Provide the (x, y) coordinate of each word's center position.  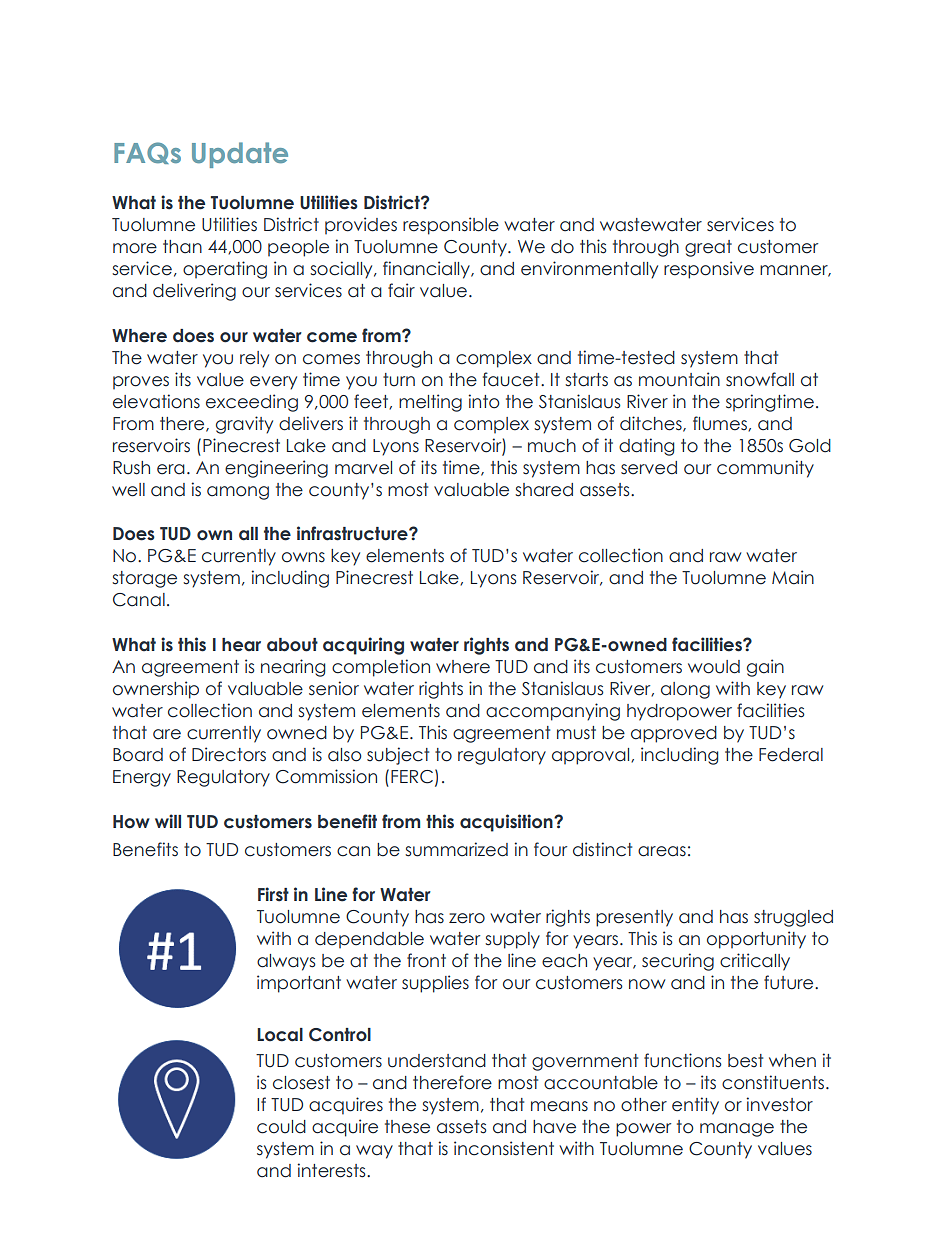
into (484, 401)
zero (467, 918)
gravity (244, 425)
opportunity (756, 940)
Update (240, 155)
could (281, 1127)
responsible (451, 226)
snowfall (760, 379)
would (714, 667)
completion (381, 668)
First (273, 894)
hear (241, 645)
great (708, 248)
